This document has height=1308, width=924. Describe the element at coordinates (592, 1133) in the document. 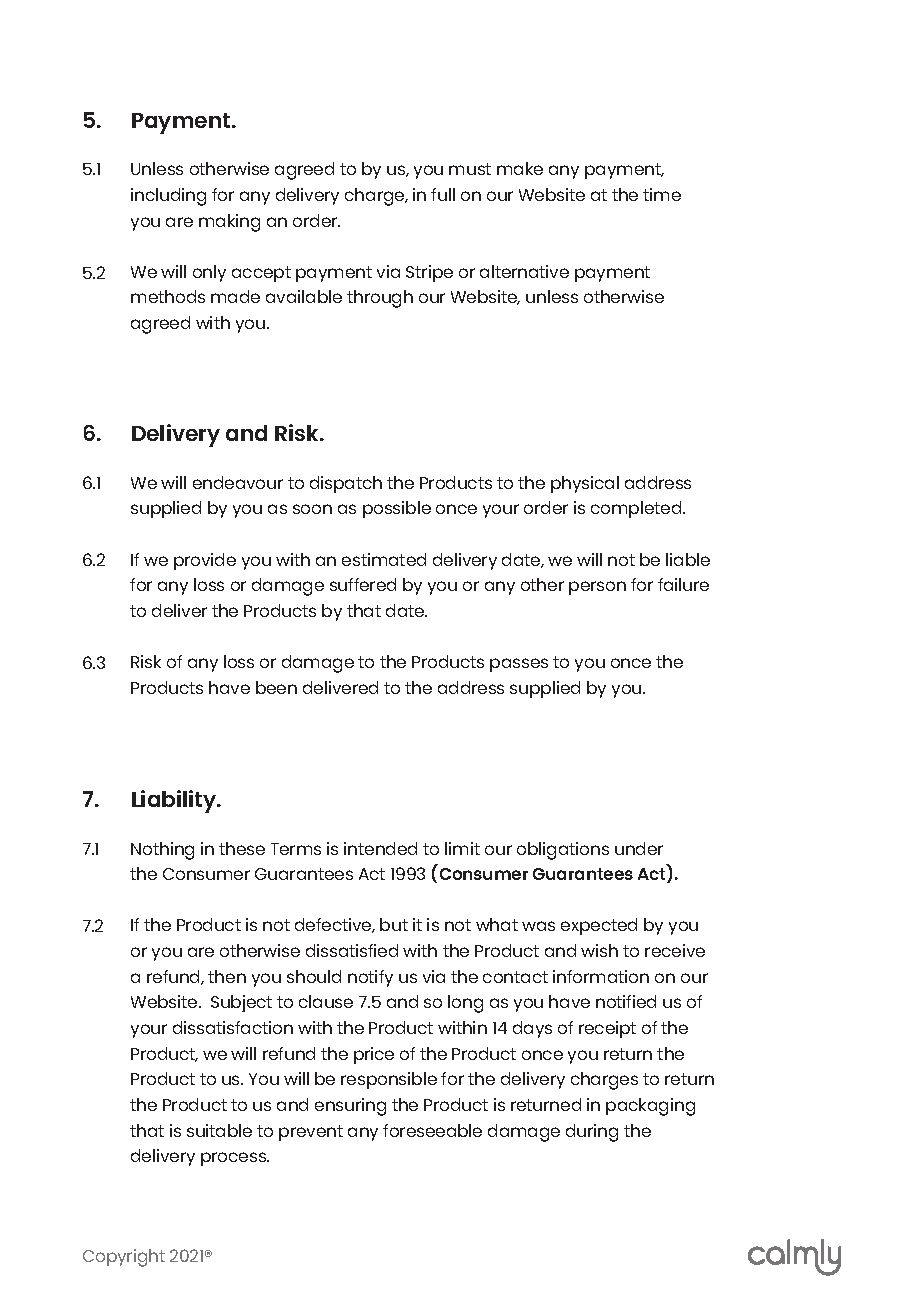

I see `during` at that location.
